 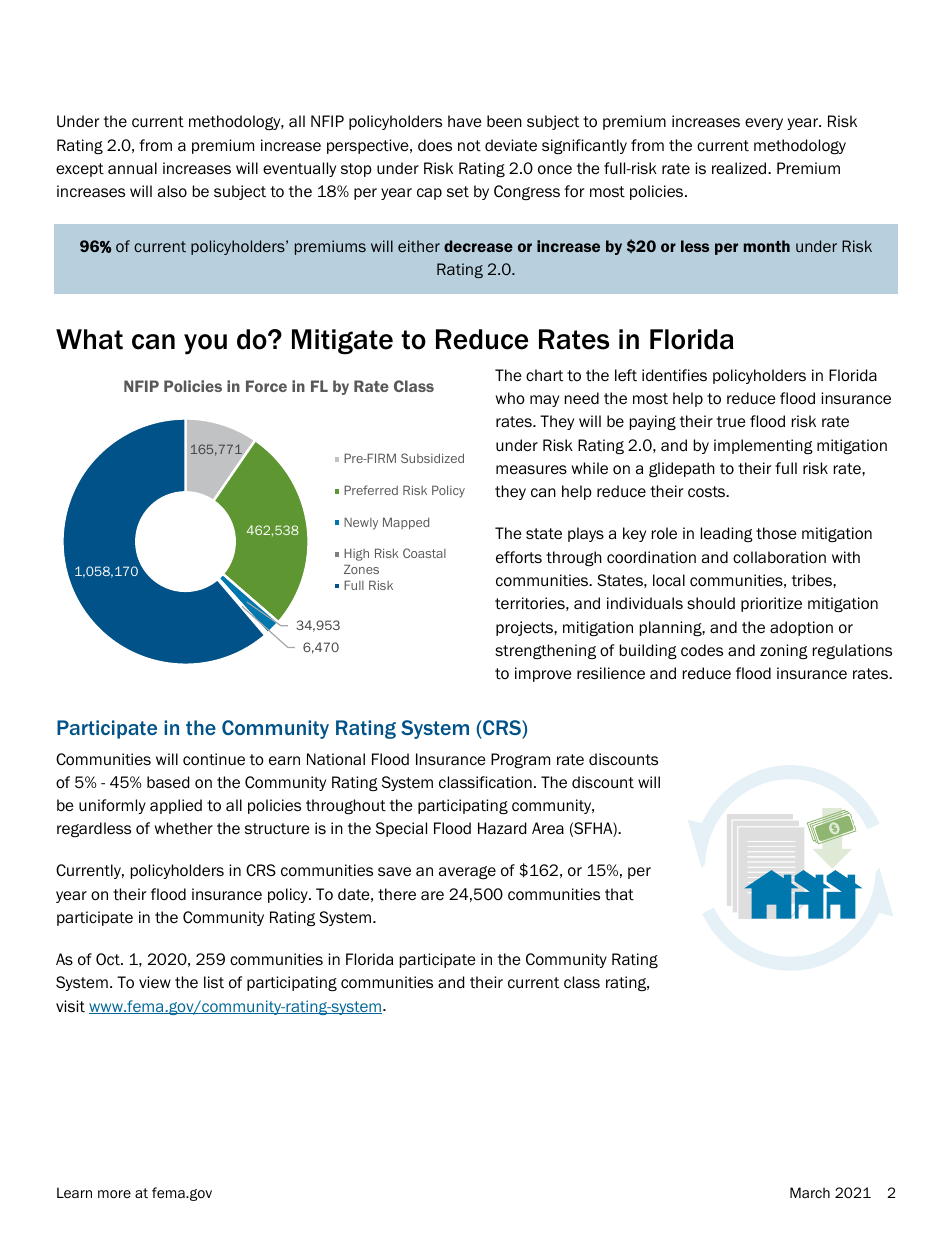 What do you see at coordinates (168, 782) in the screenshot?
I see `based` at bounding box center [168, 782].
